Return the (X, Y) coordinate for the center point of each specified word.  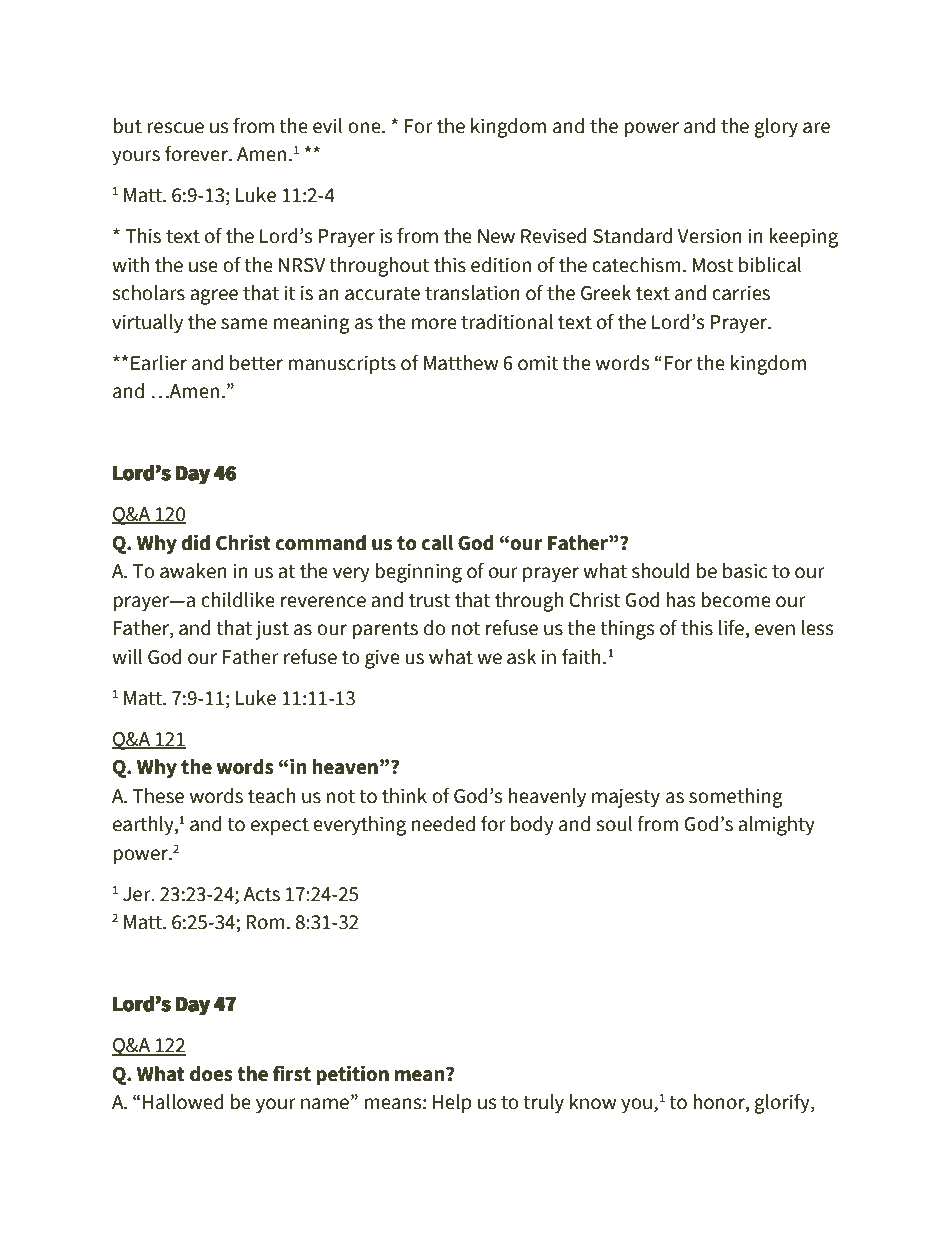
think (404, 796)
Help (452, 1104)
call (437, 543)
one (365, 128)
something (736, 798)
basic (745, 571)
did (195, 542)
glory (776, 128)
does (211, 1074)
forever (197, 154)
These (158, 796)
